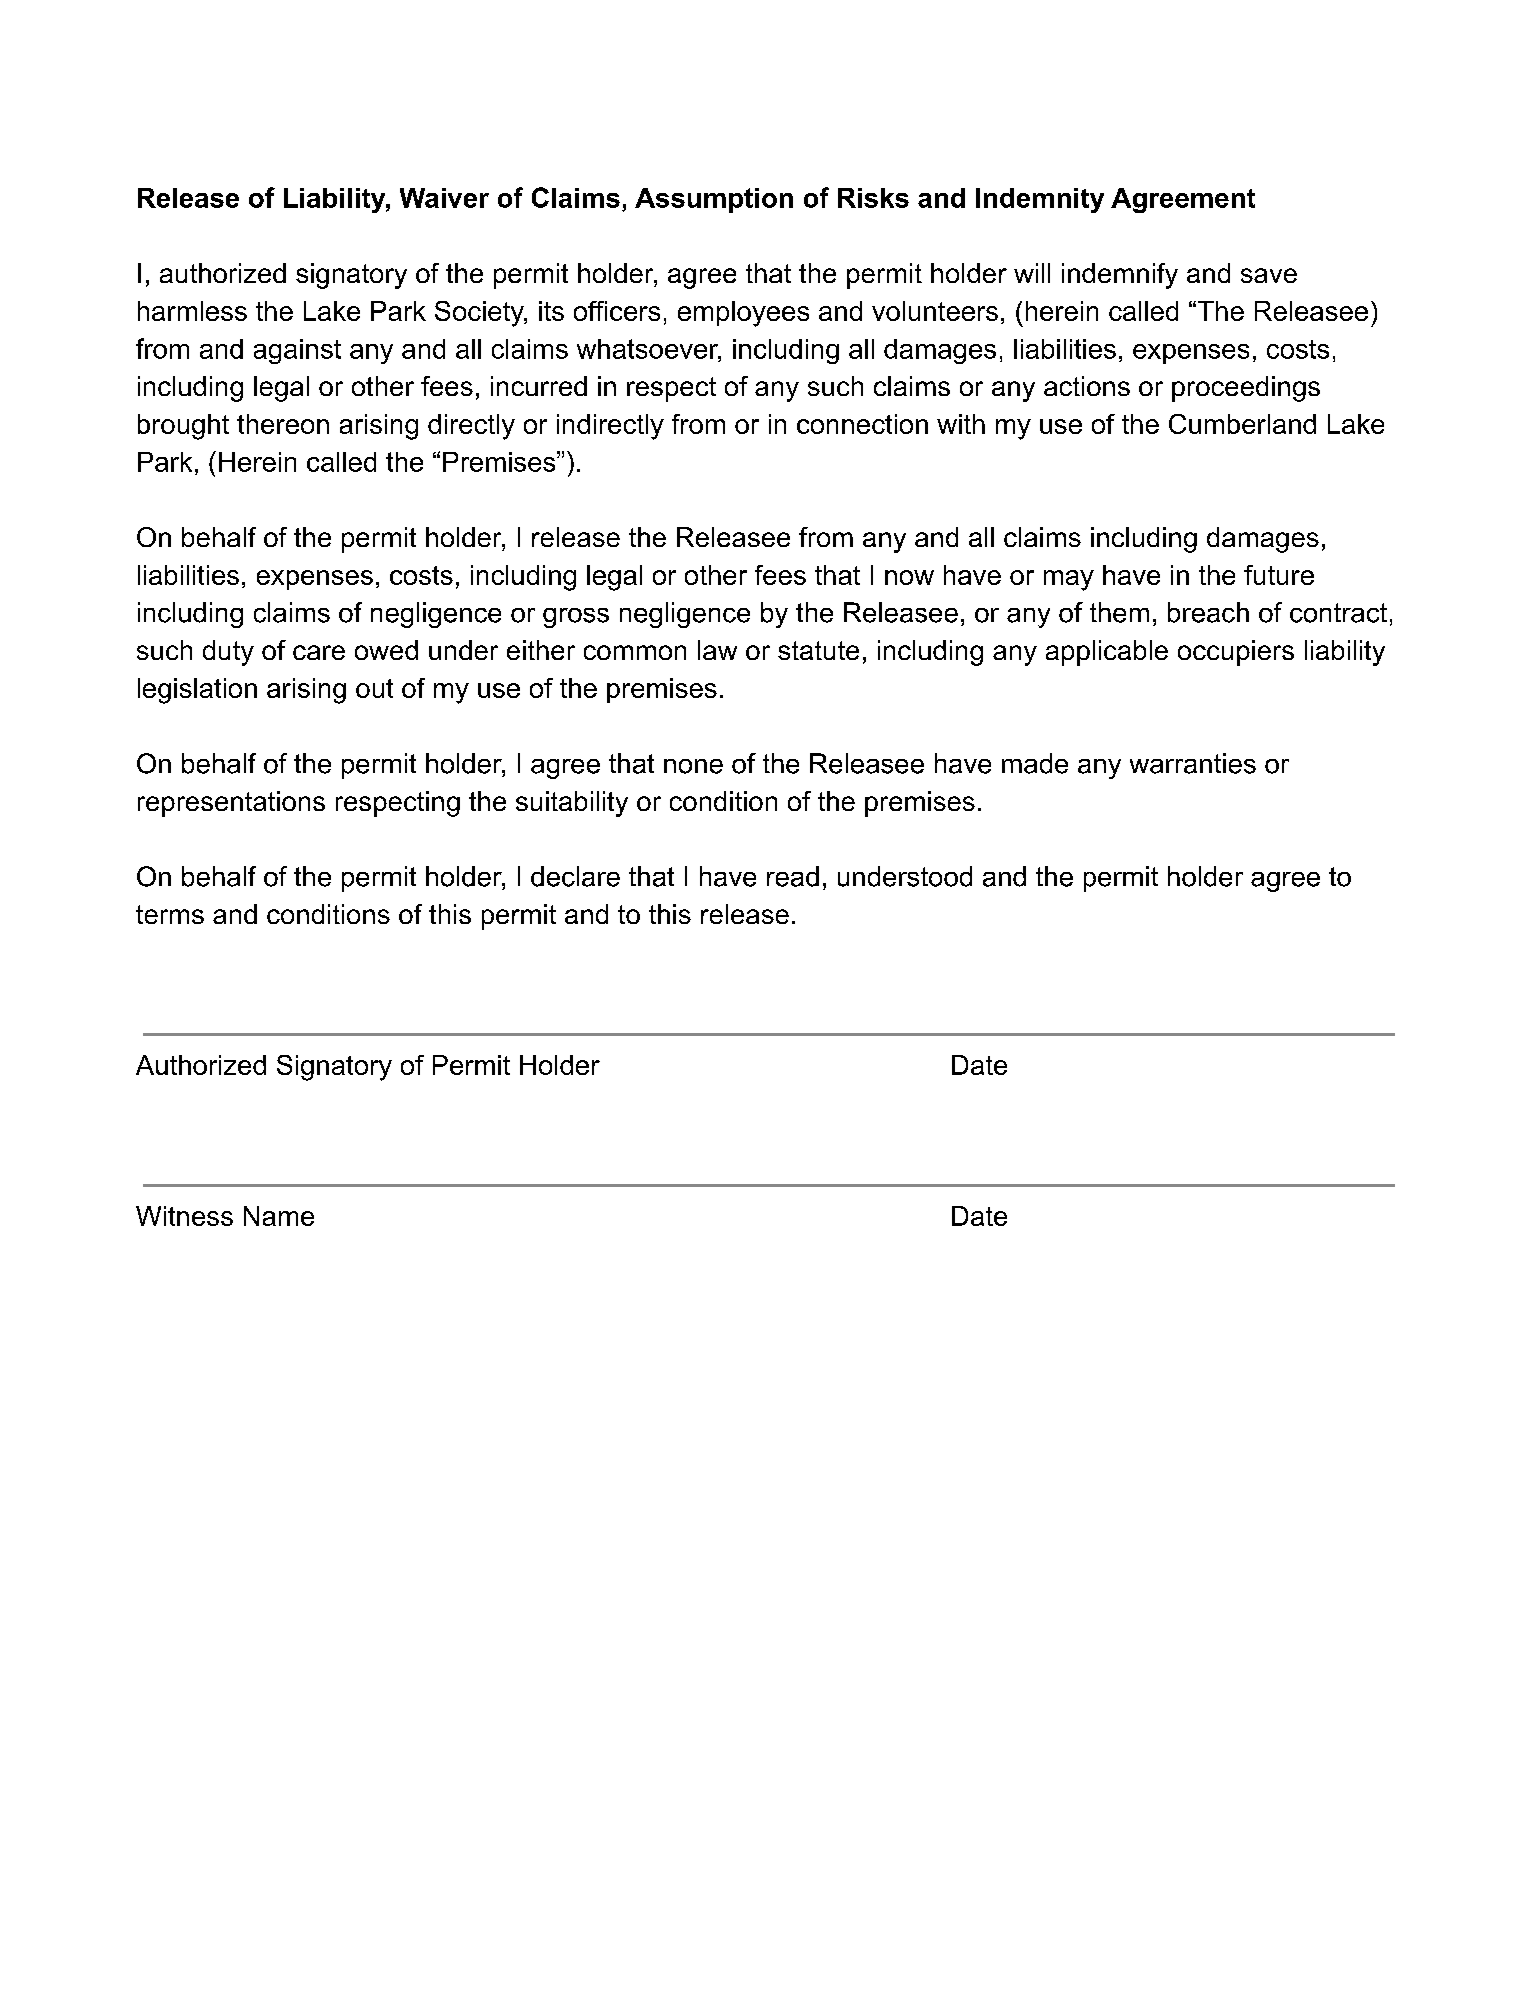  What do you see at coordinates (1242, 424) in the page?
I see `Cumberland` at bounding box center [1242, 424].
